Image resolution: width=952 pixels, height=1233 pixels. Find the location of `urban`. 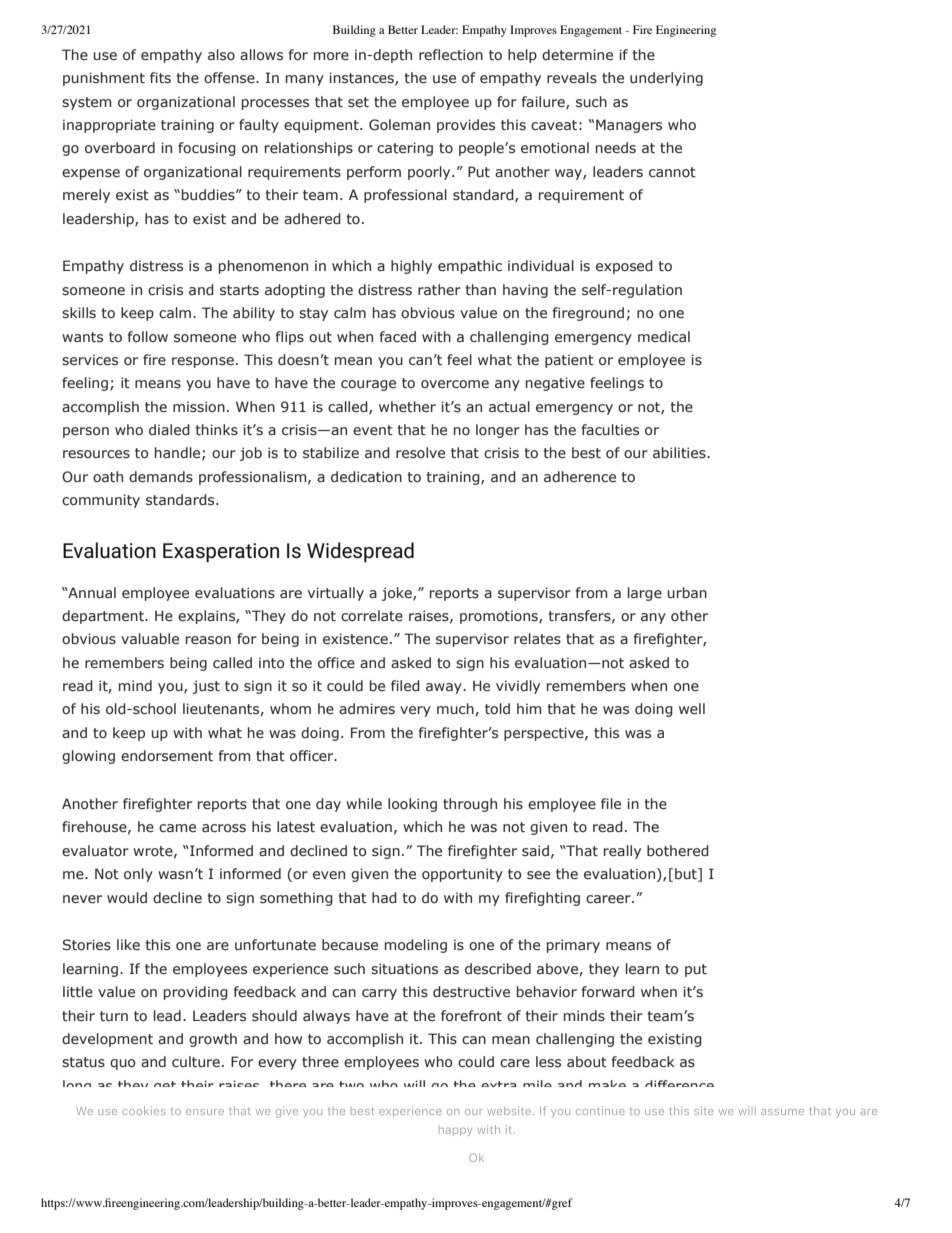

urban is located at coordinates (687, 592).
